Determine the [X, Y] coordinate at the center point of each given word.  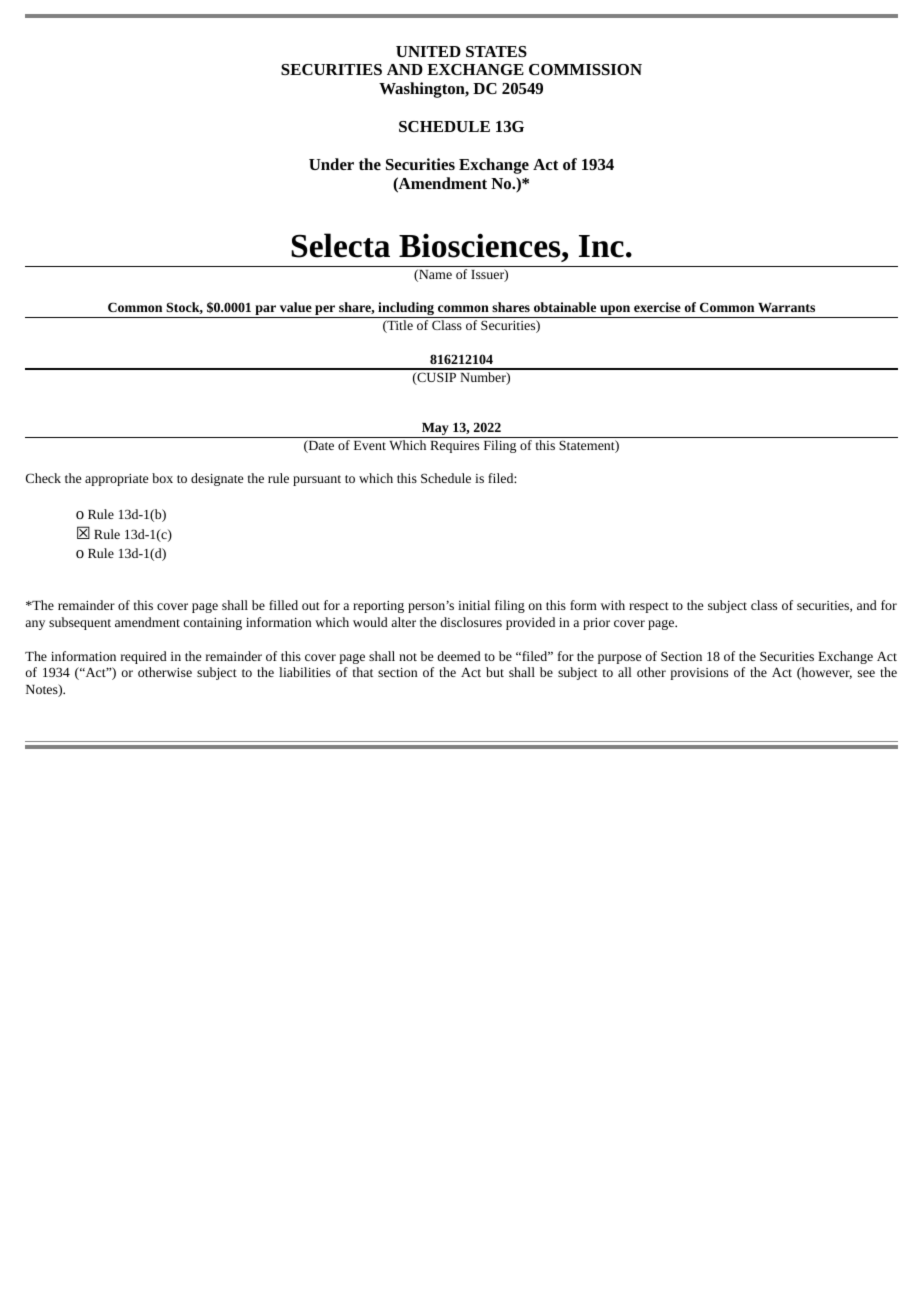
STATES [496, 51]
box [162, 478]
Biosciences [481, 245]
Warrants [786, 308]
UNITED [428, 51]
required [144, 657]
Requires [454, 447]
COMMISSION [585, 69]
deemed [459, 656]
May [435, 430]
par [266, 311]
